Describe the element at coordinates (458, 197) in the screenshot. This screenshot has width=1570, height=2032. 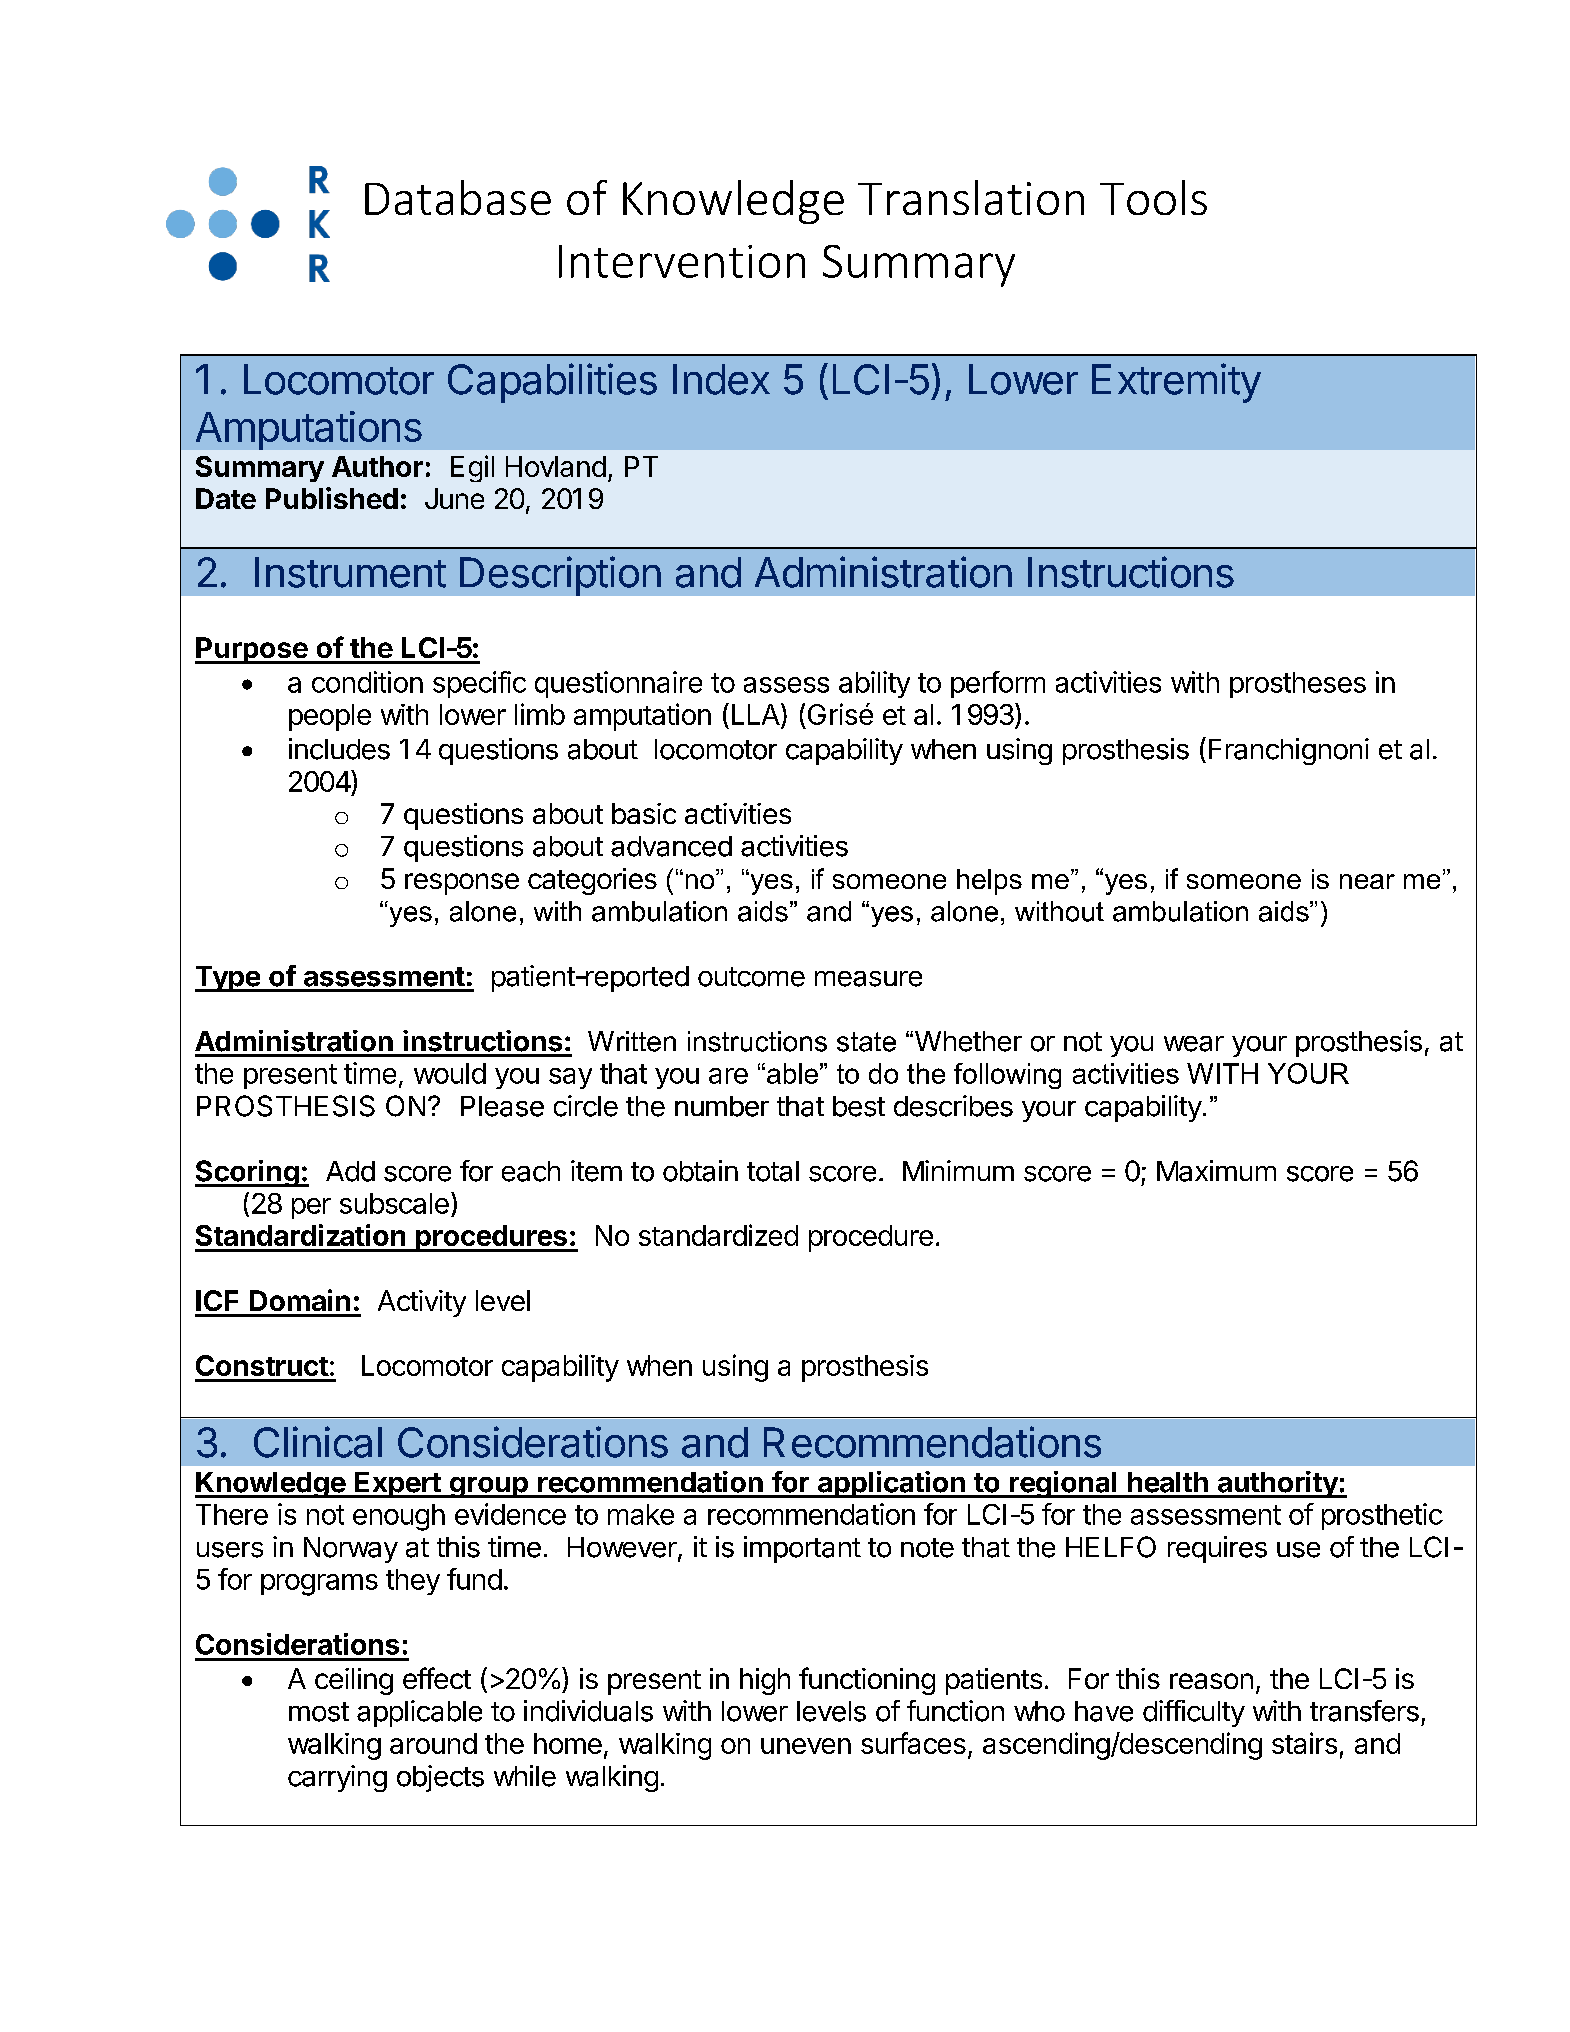
I see `Database` at that location.
